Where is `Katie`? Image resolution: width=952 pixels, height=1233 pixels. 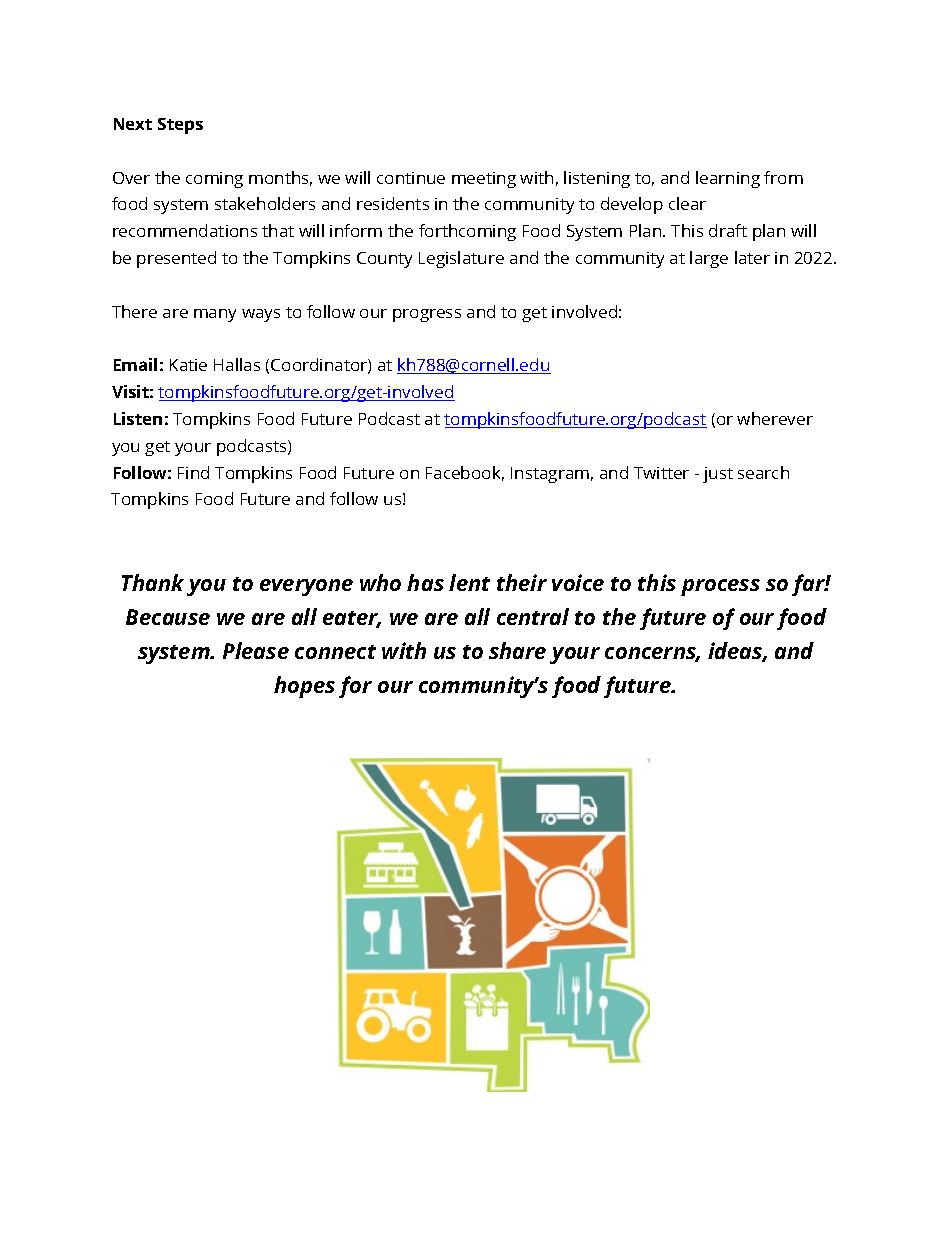 Katie is located at coordinates (188, 365).
